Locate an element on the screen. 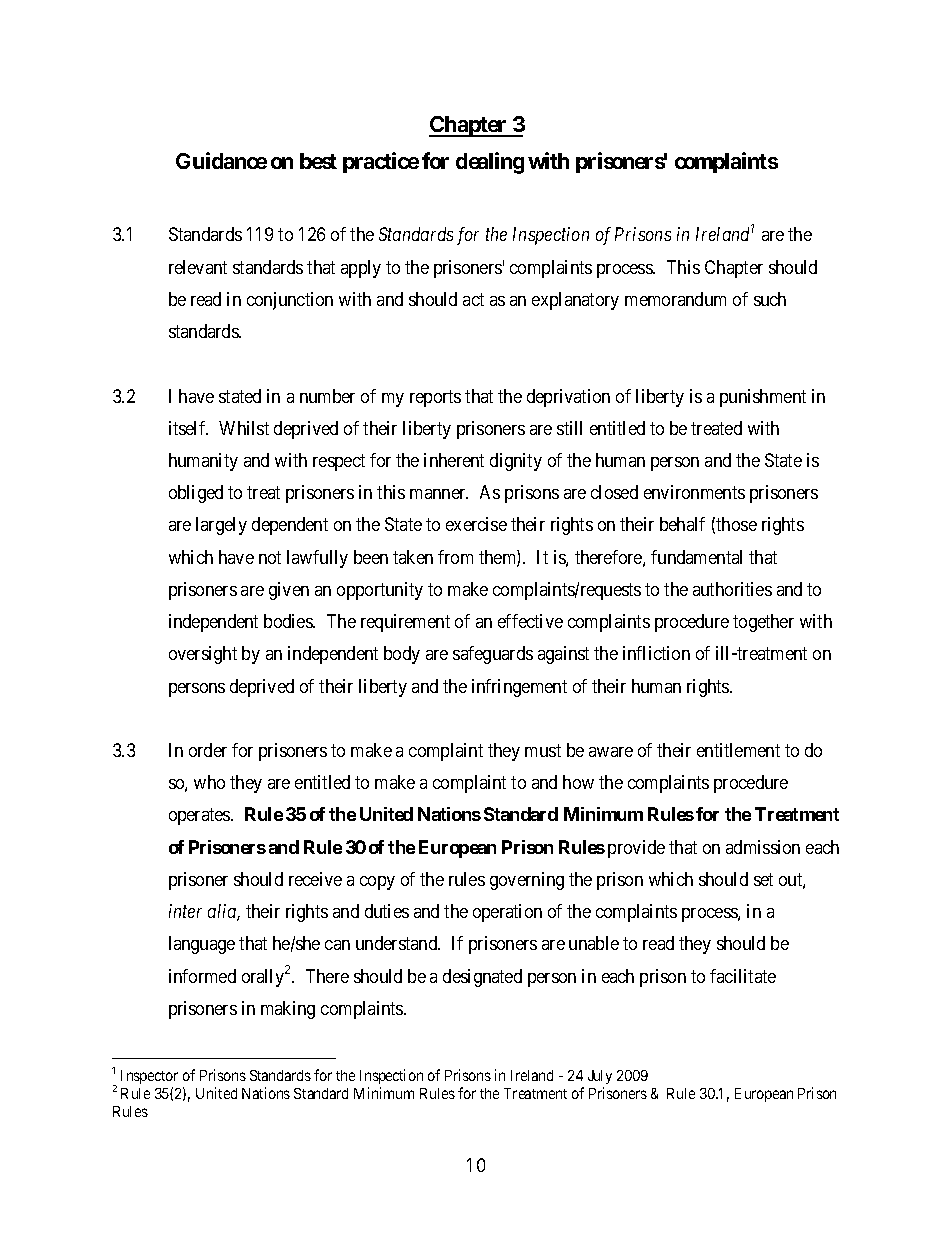 The width and height of the screenshot is (952, 1233). environments is located at coordinates (694, 492).
